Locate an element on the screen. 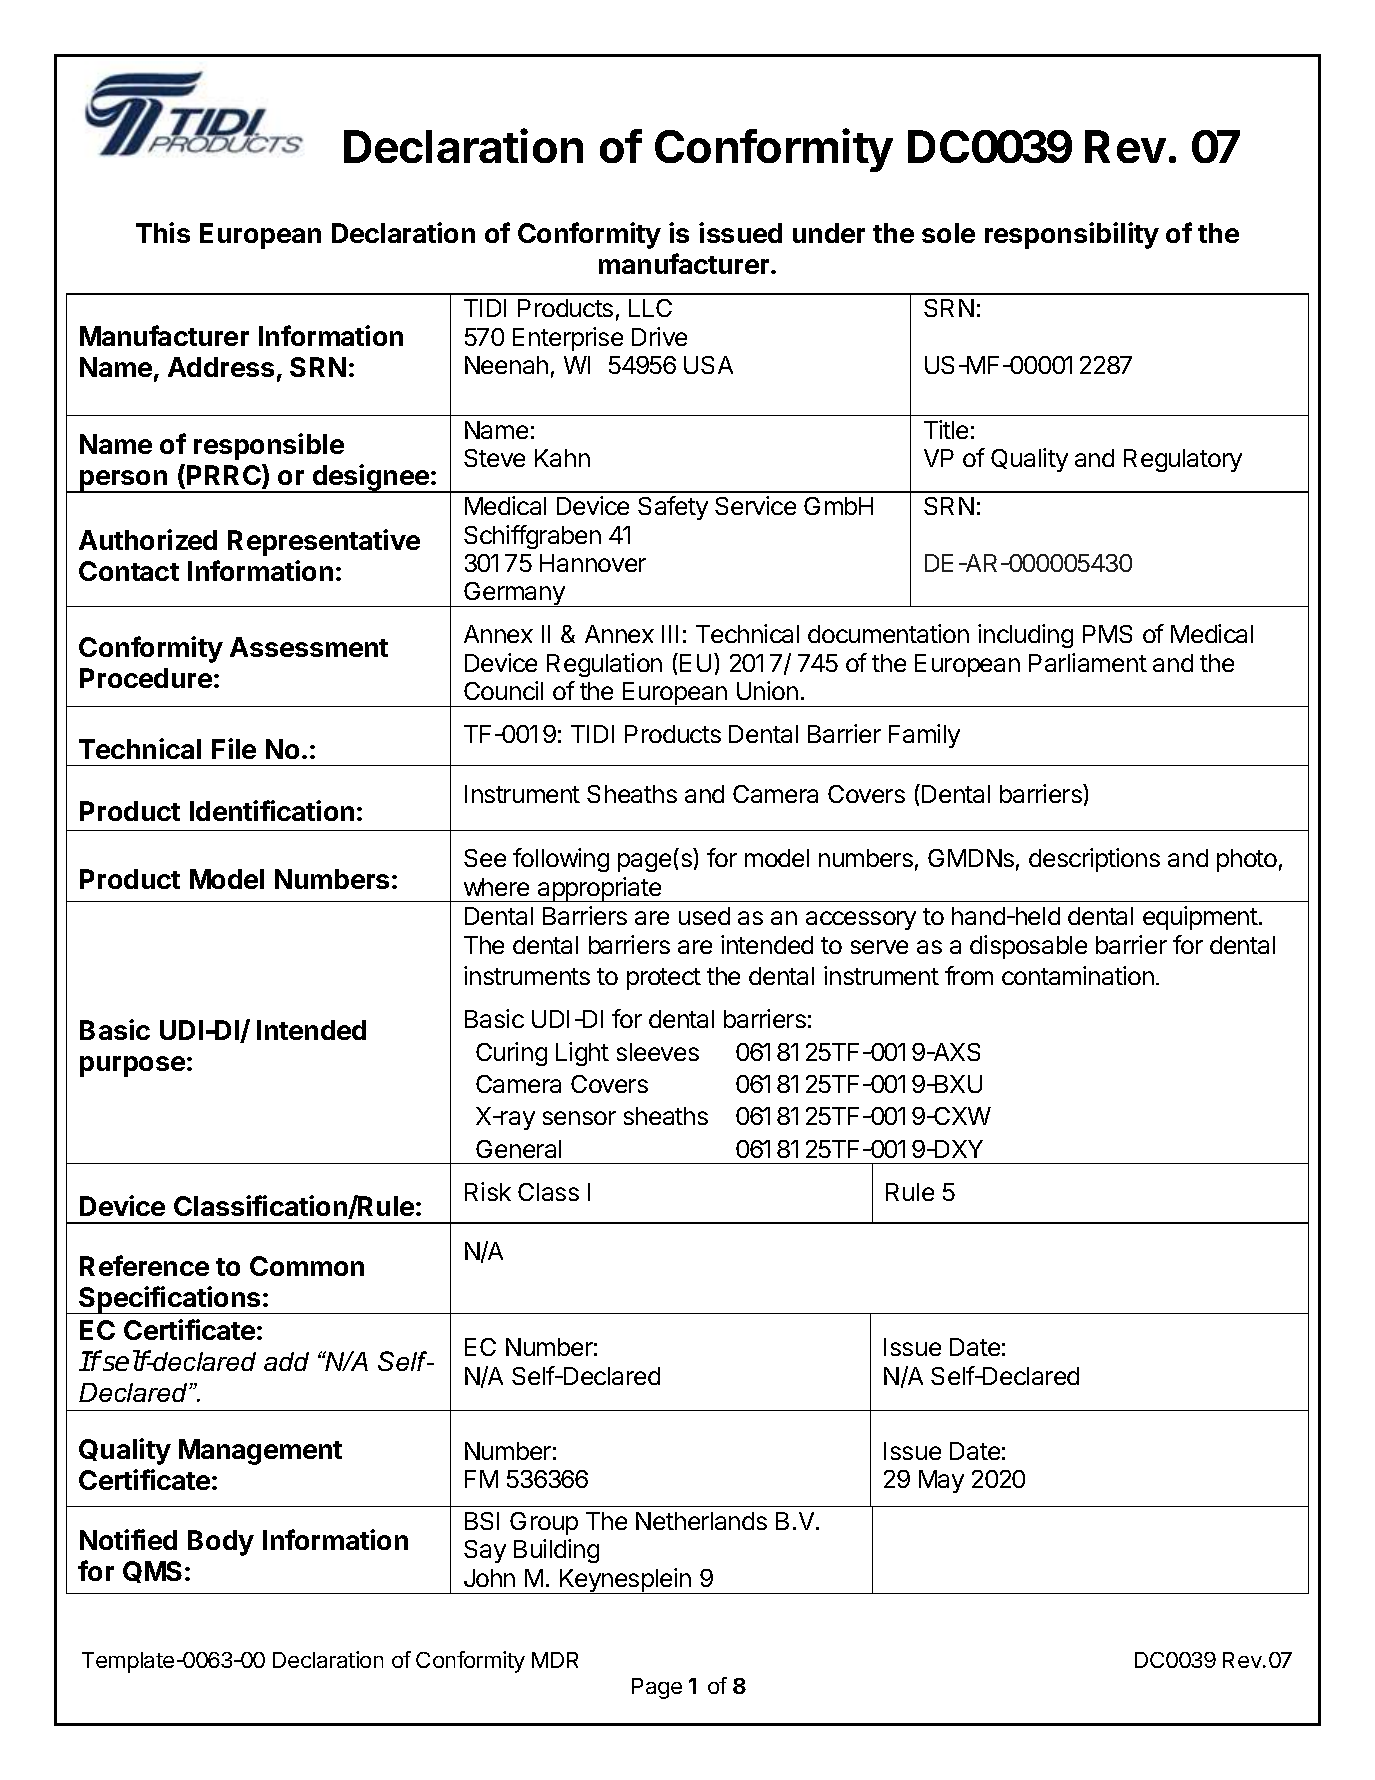 The image size is (1375, 1780). used is located at coordinates (704, 916).
